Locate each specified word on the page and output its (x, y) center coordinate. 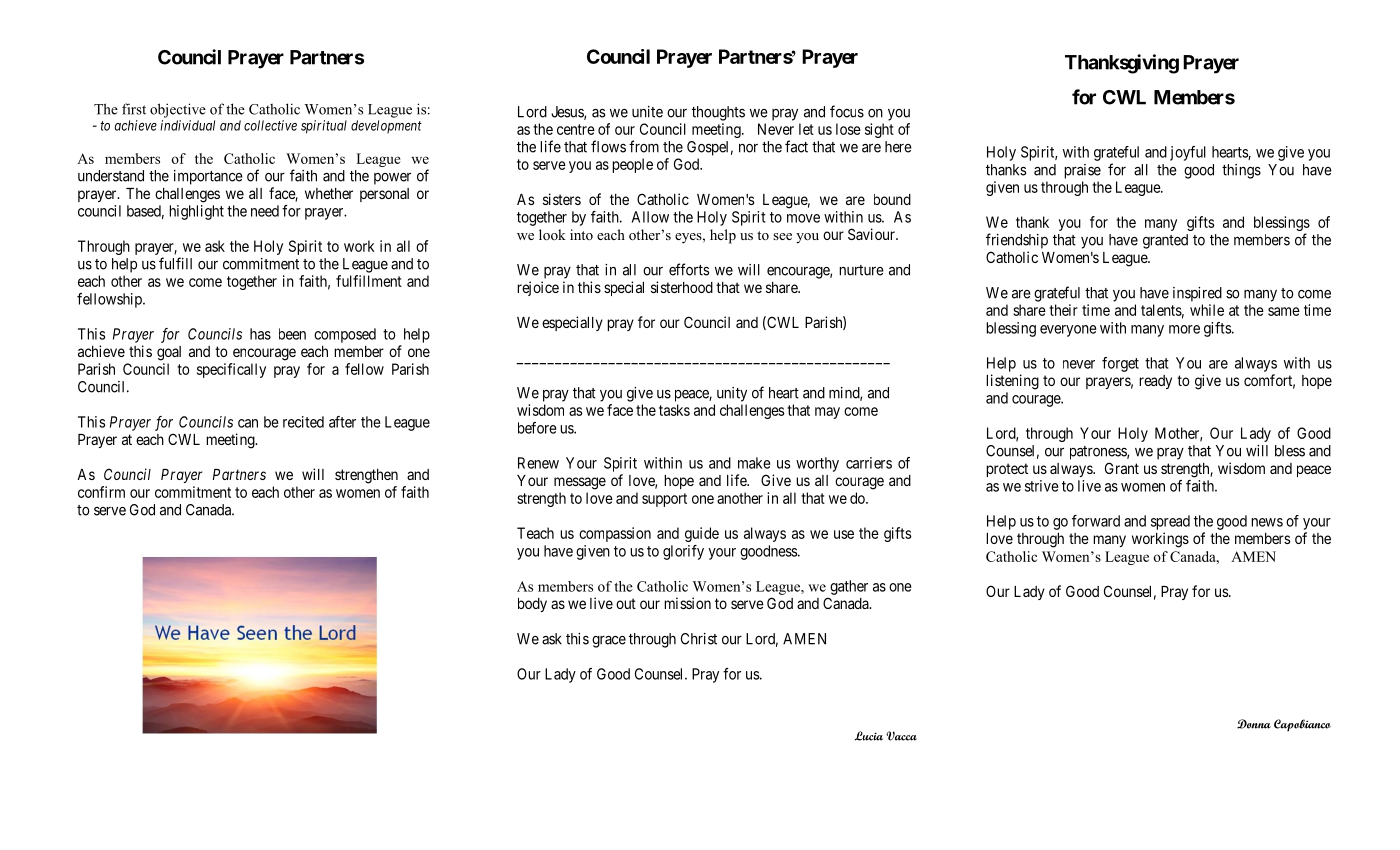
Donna (1254, 724)
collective (270, 125)
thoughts (718, 113)
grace (609, 642)
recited (303, 422)
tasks (674, 410)
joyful (1188, 153)
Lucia (869, 736)
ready (1155, 382)
